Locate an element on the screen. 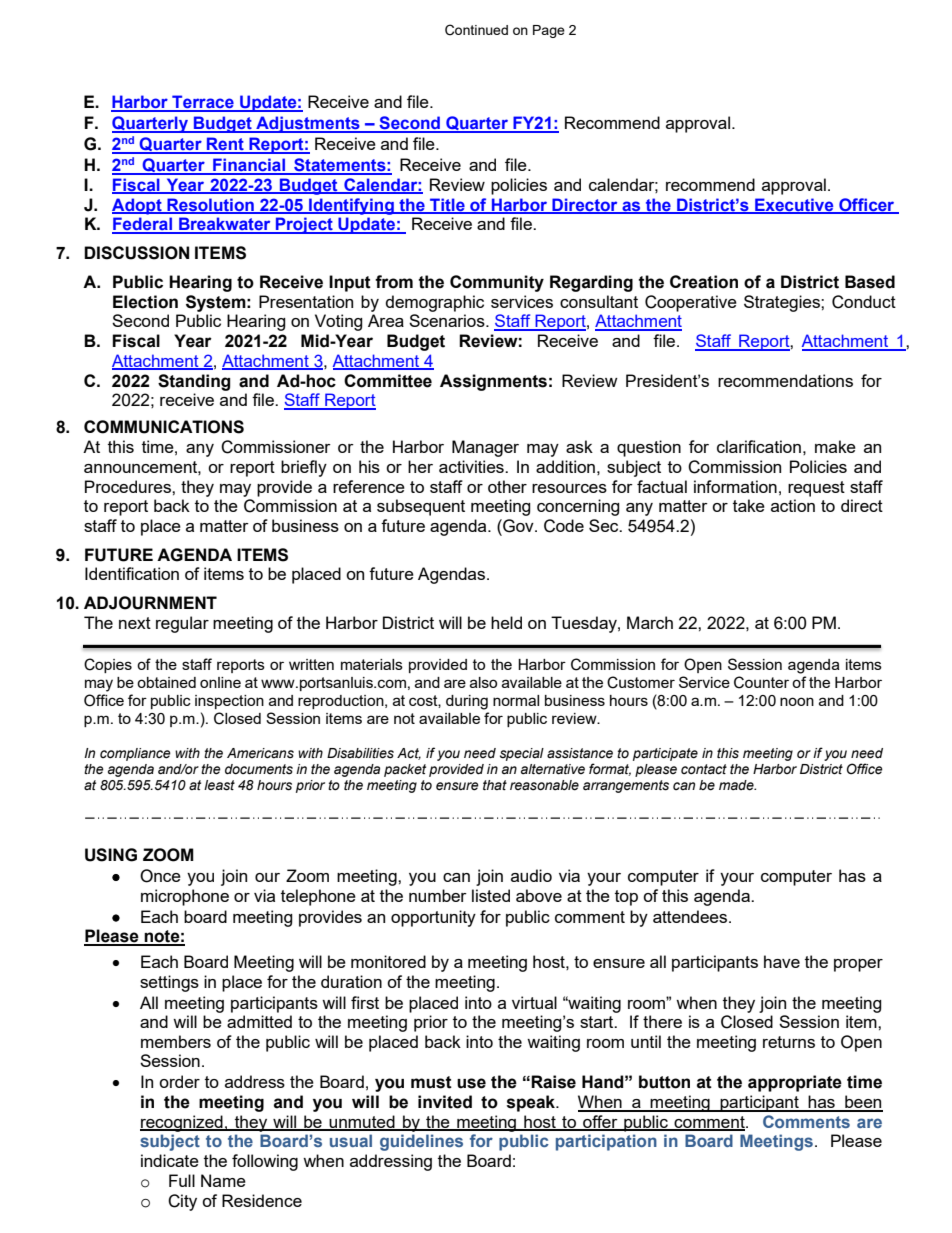  Page is located at coordinates (549, 31).
